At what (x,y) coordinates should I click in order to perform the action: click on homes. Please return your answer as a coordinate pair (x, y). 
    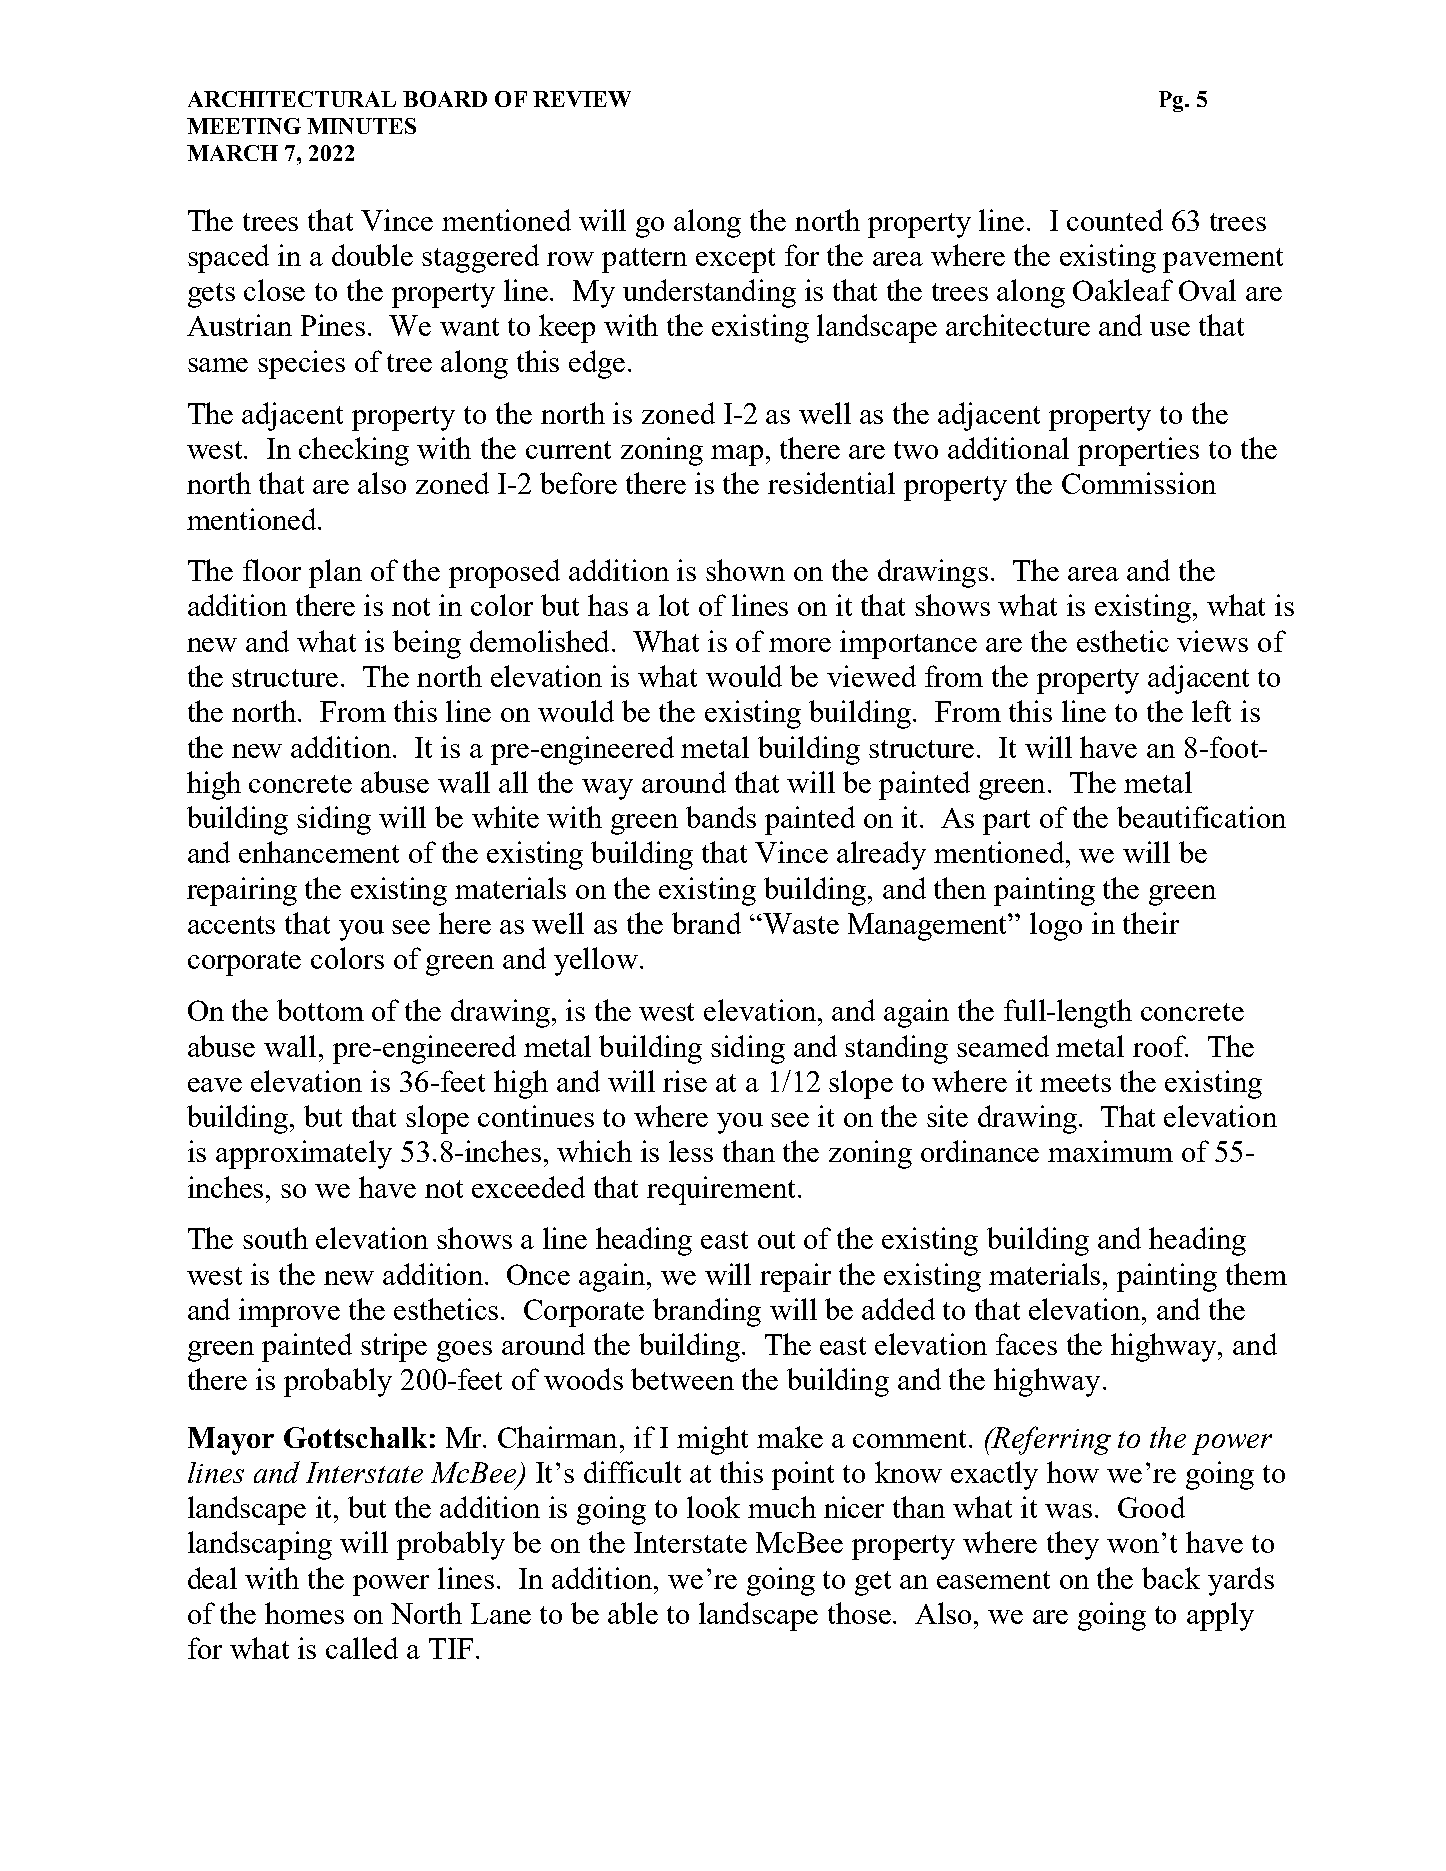
    Looking at the image, I should click on (304, 1613).
